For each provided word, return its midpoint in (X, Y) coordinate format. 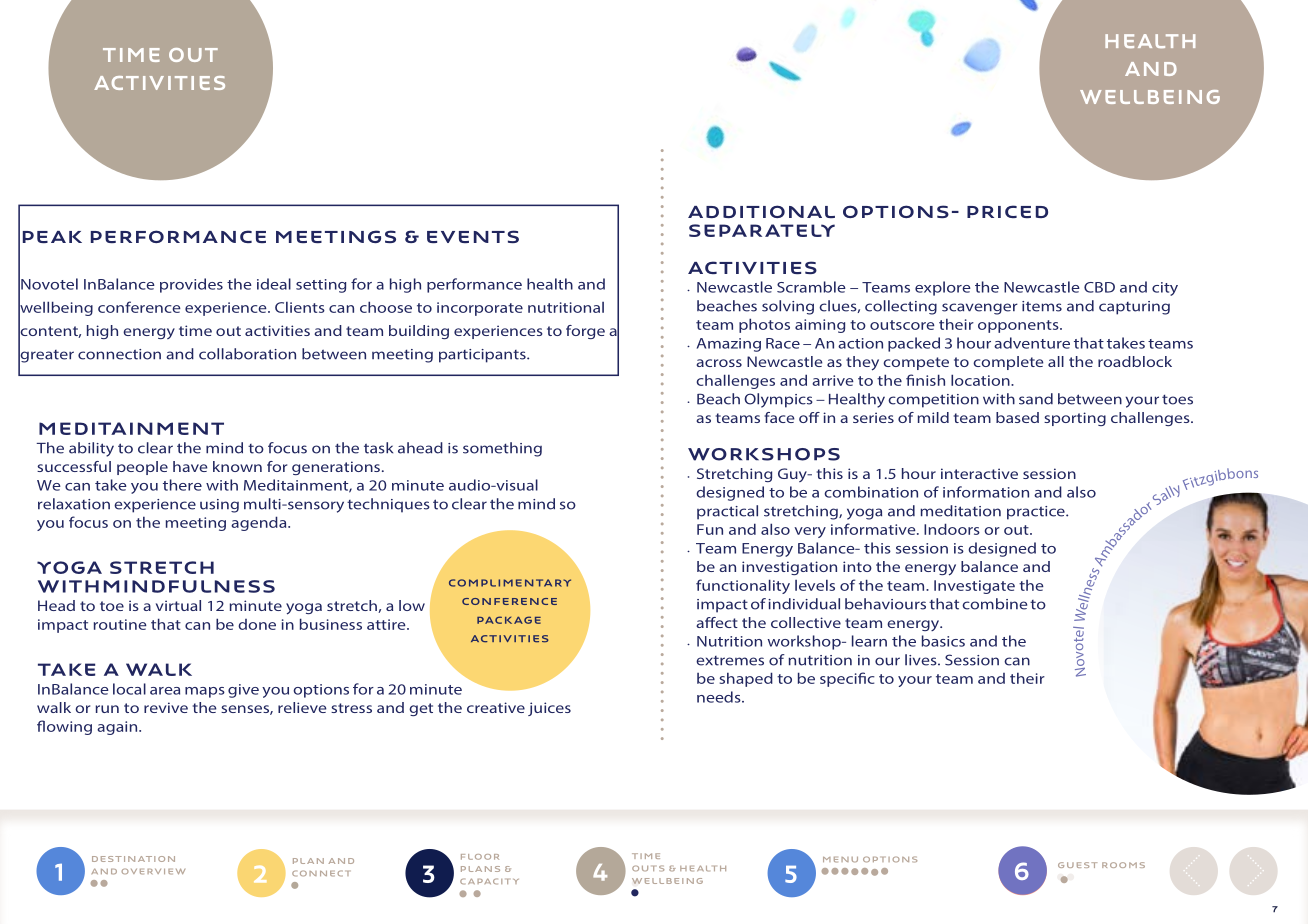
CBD (1099, 287)
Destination (133, 859)
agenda (260, 523)
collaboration (247, 354)
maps (205, 692)
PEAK (52, 237)
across (719, 363)
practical (727, 512)
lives (922, 660)
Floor (480, 857)
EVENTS (473, 236)
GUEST (1077, 865)
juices (549, 709)
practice (1037, 513)
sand (1036, 399)
